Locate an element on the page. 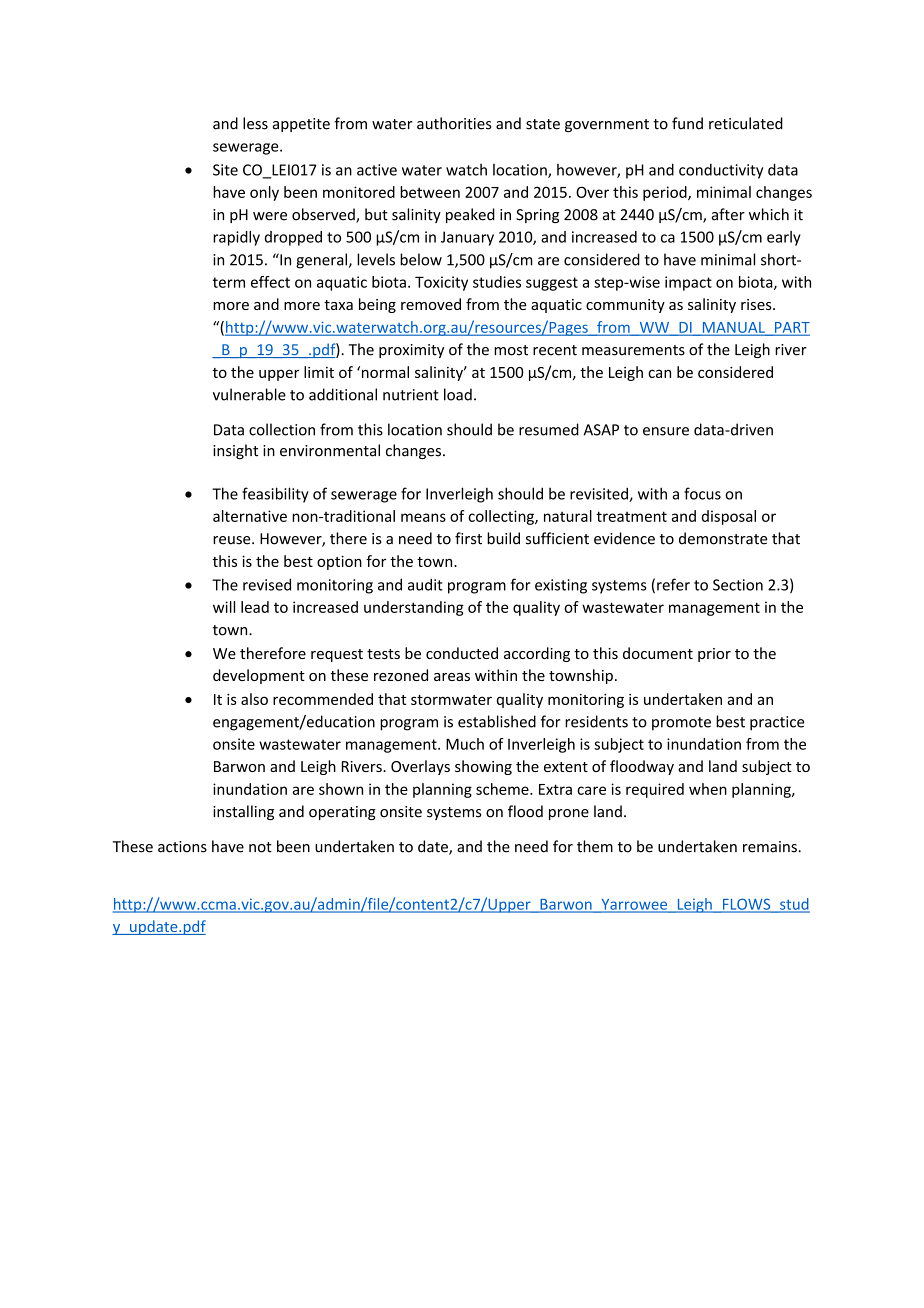  collecting is located at coordinates (502, 517).
